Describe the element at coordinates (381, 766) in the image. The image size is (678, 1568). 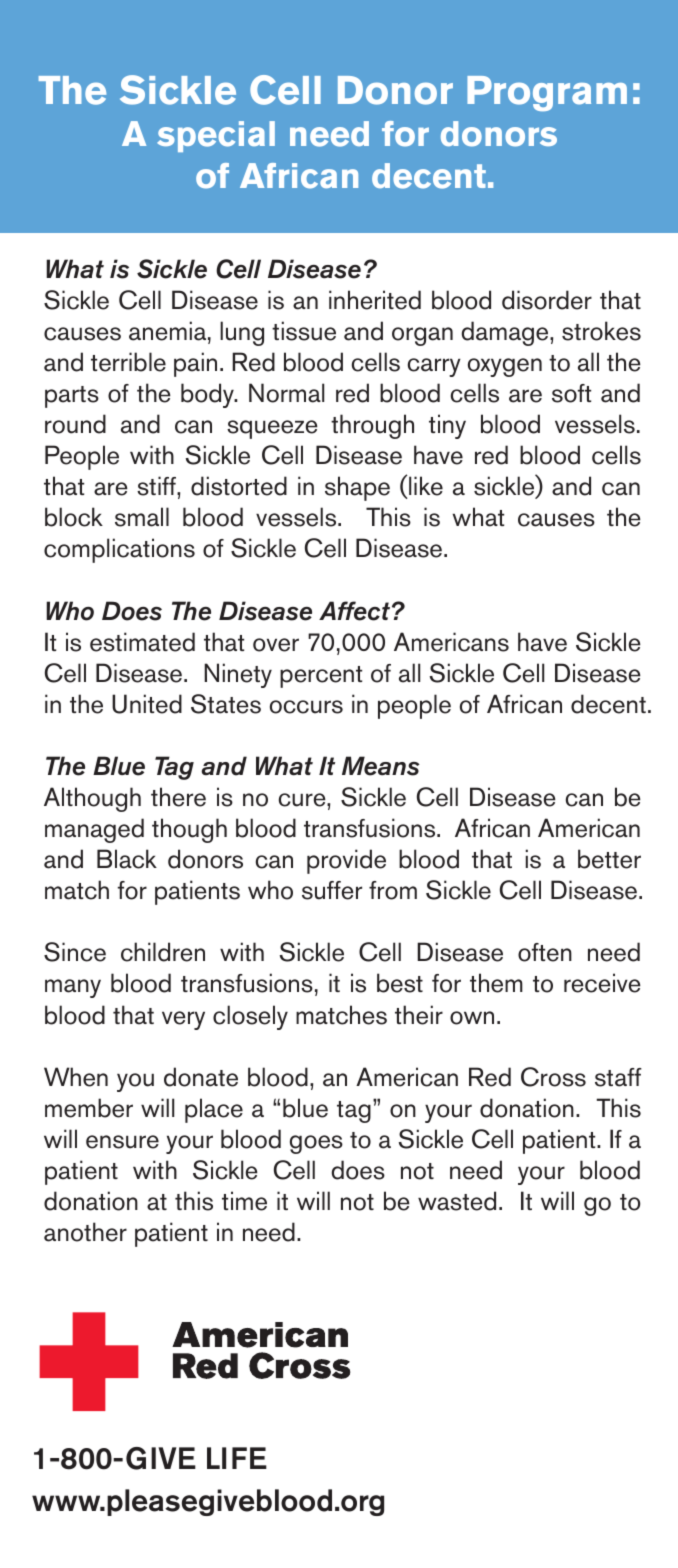
I see `Means` at that location.
